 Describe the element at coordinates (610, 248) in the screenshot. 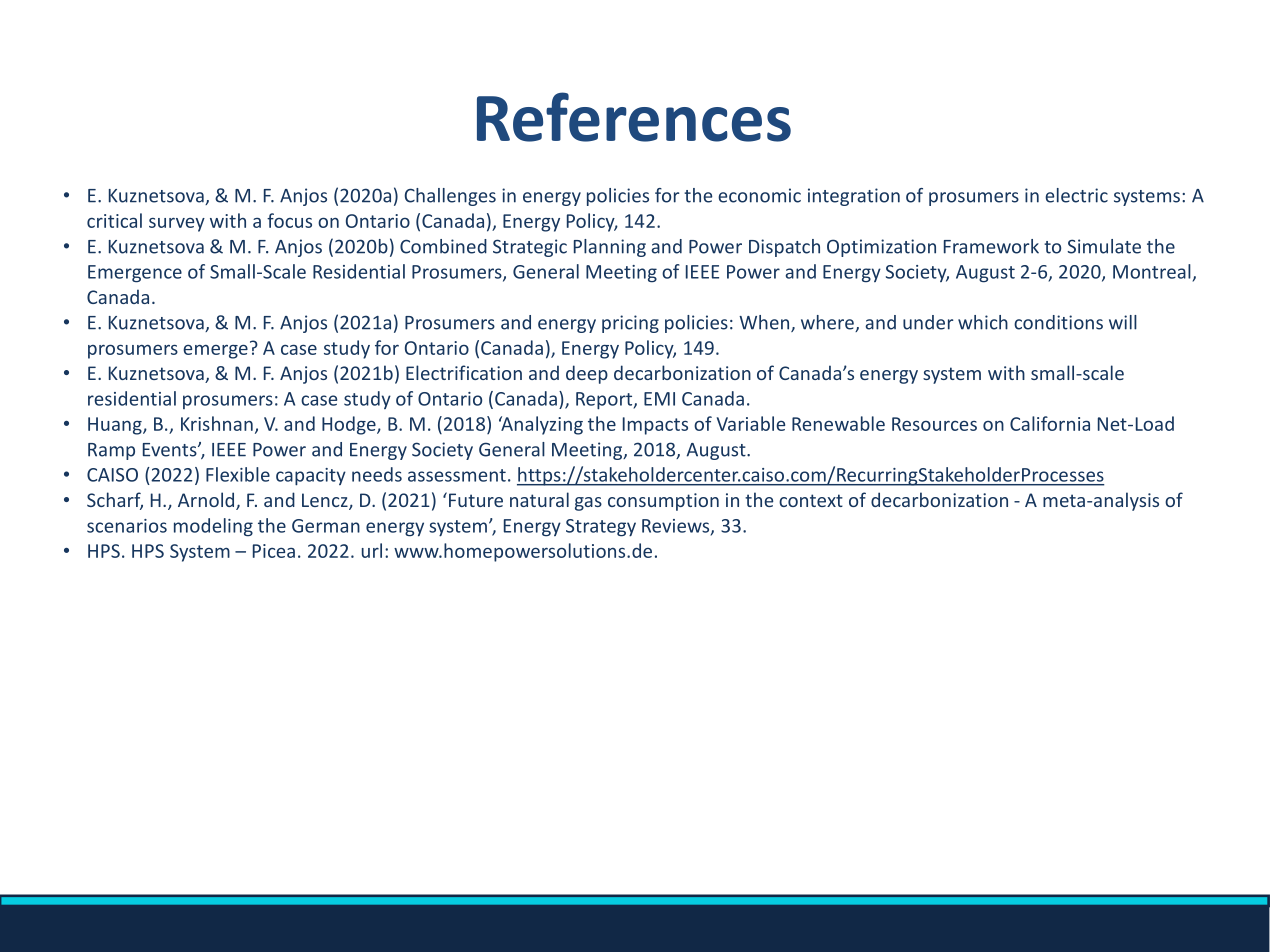

I see `Planning` at that location.
